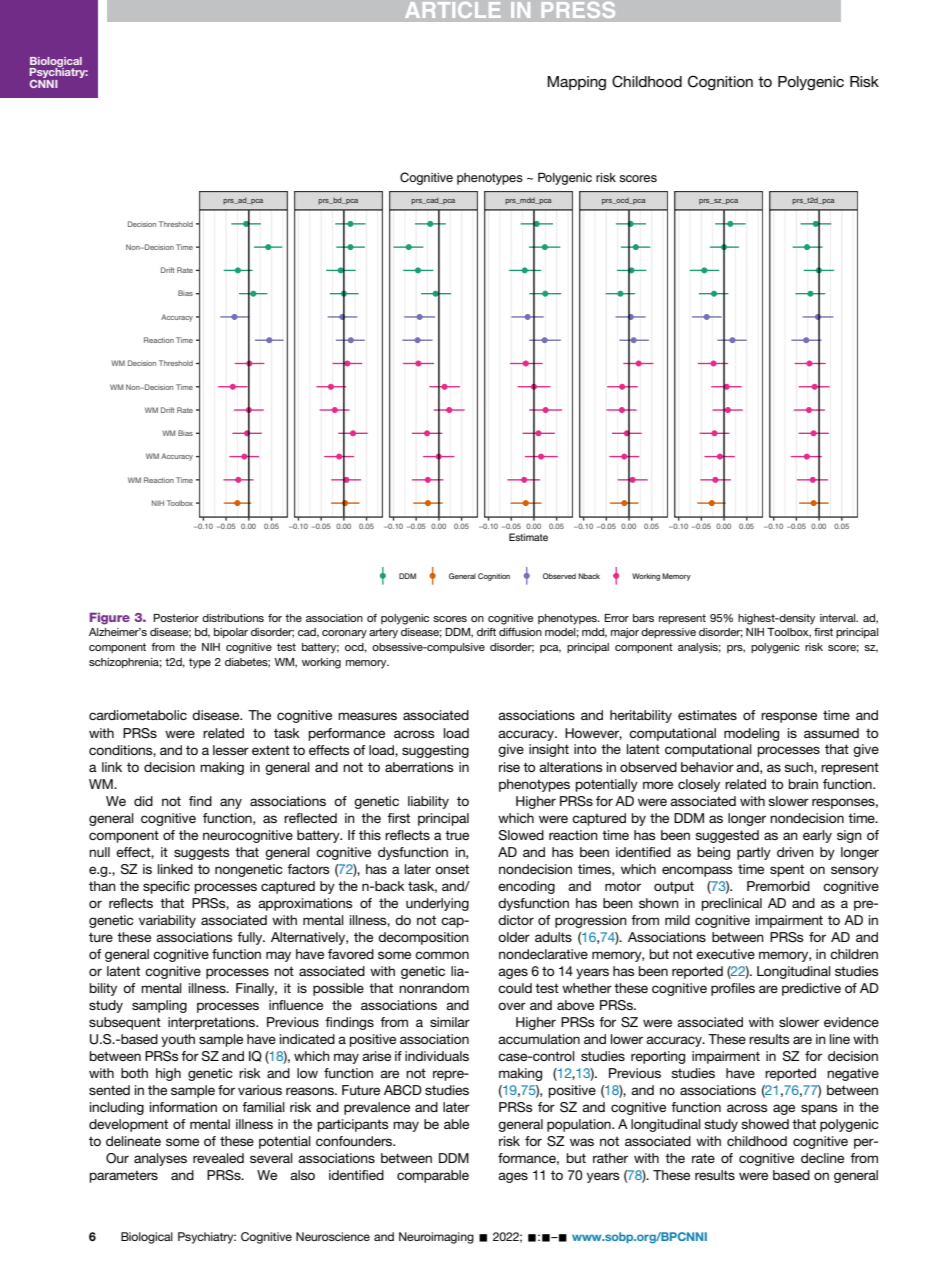 This document has height=1275, width=952. What do you see at coordinates (765, 1124) in the document?
I see `showed` at bounding box center [765, 1124].
